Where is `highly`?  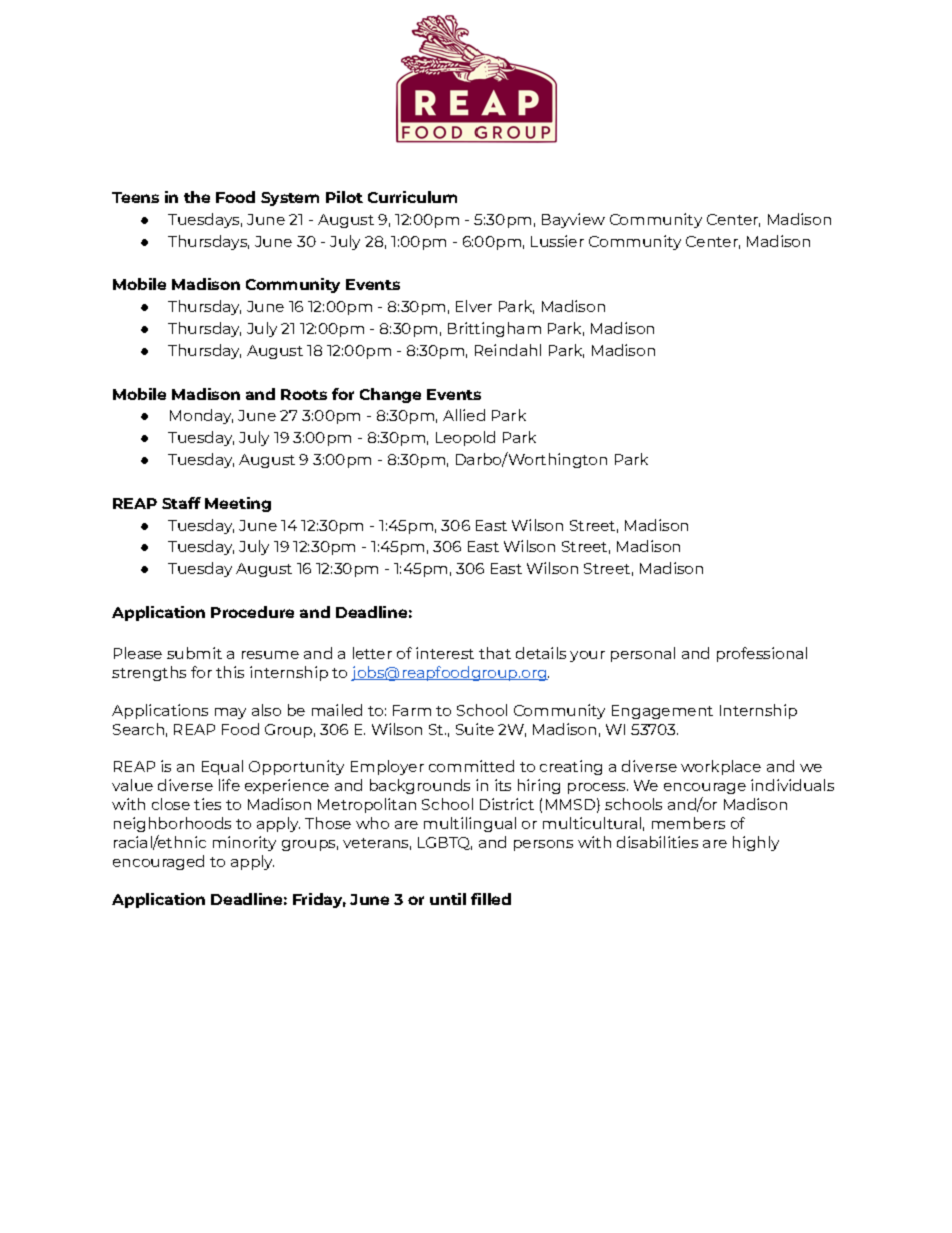 highly is located at coordinates (756, 843).
